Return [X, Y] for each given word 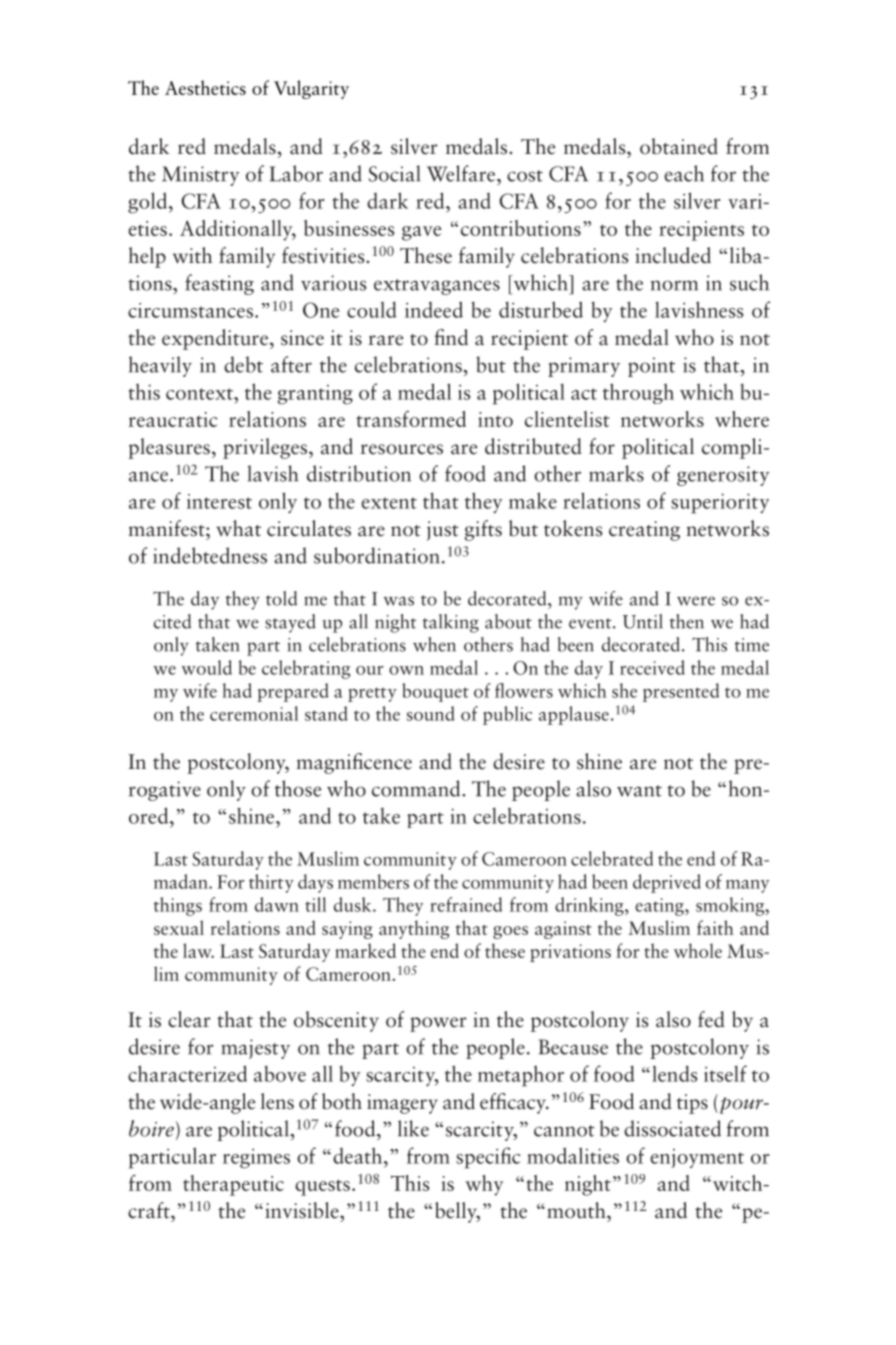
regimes [256, 1158]
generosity [723, 476]
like [413, 1128]
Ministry [200, 176]
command [417, 788]
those [298, 788]
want [639, 791]
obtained [679, 146]
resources [401, 449]
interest [219, 501]
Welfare [462, 173]
